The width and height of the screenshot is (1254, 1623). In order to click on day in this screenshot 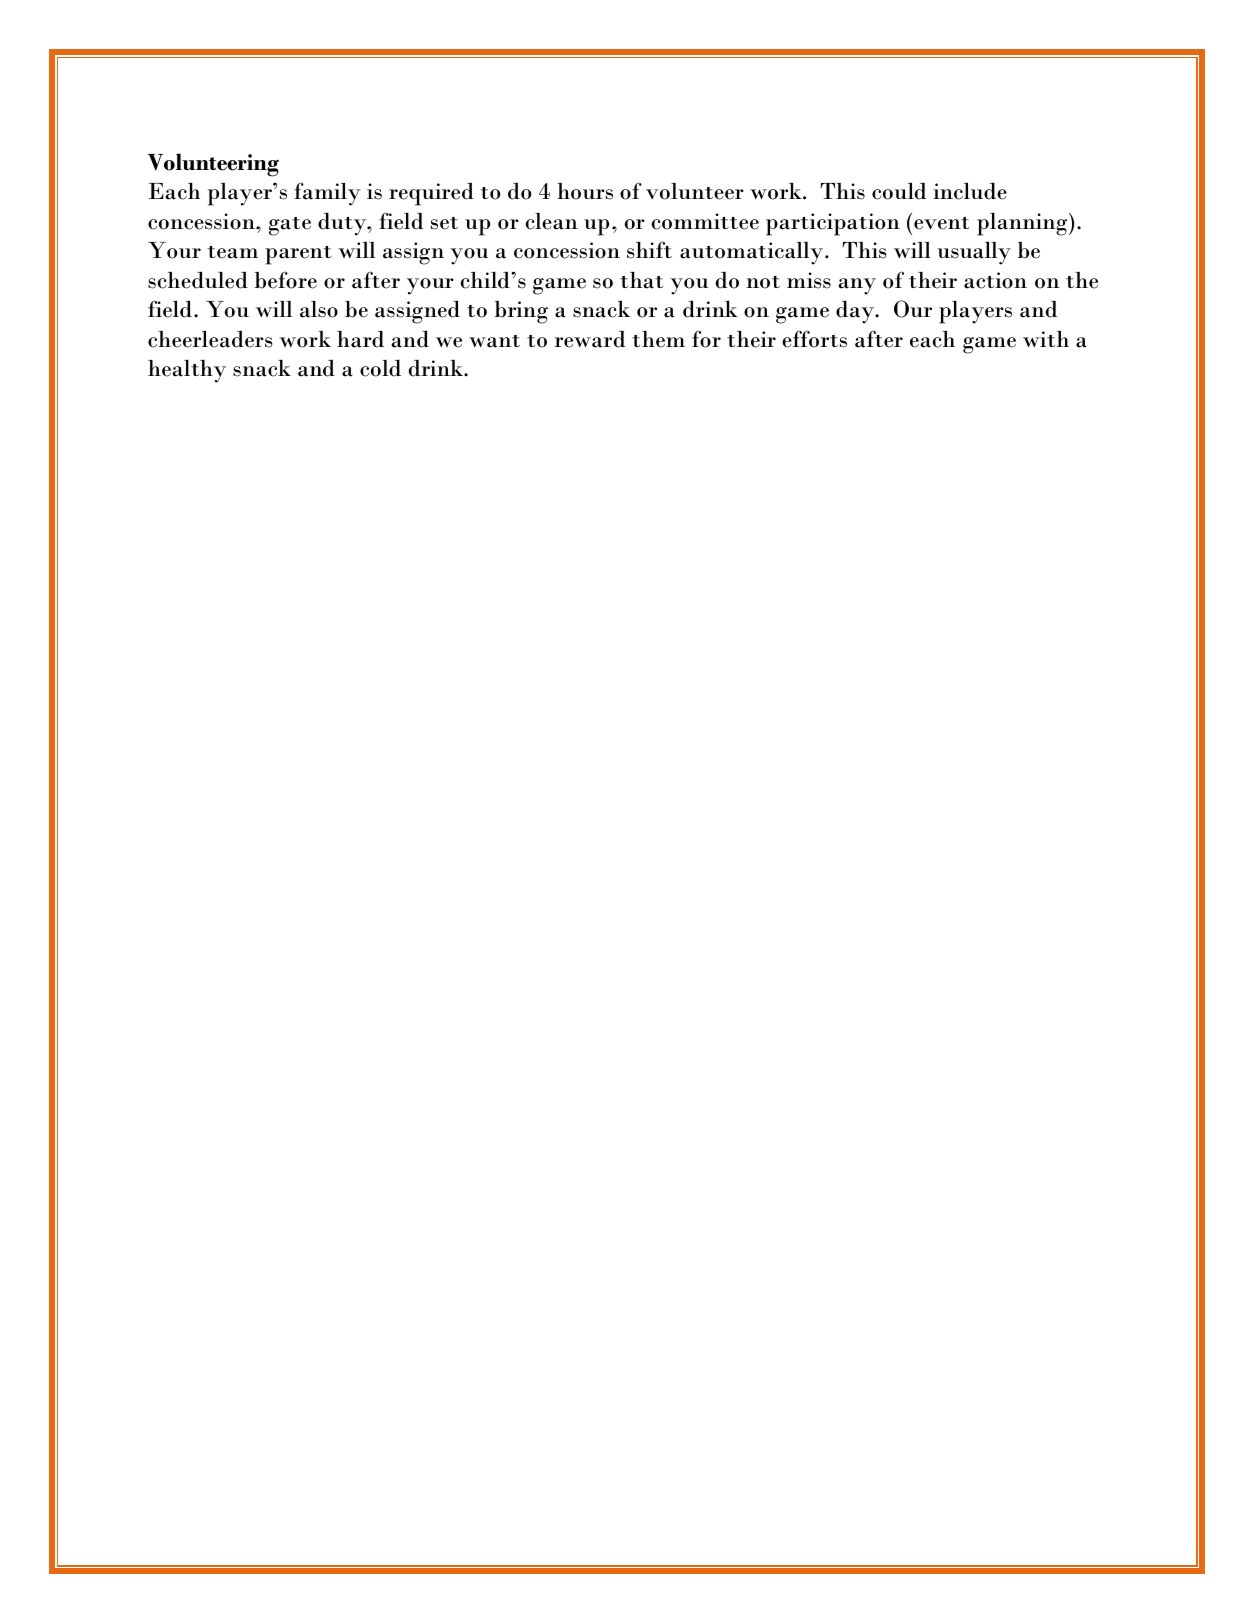, I will do `click(856, 312)`.
